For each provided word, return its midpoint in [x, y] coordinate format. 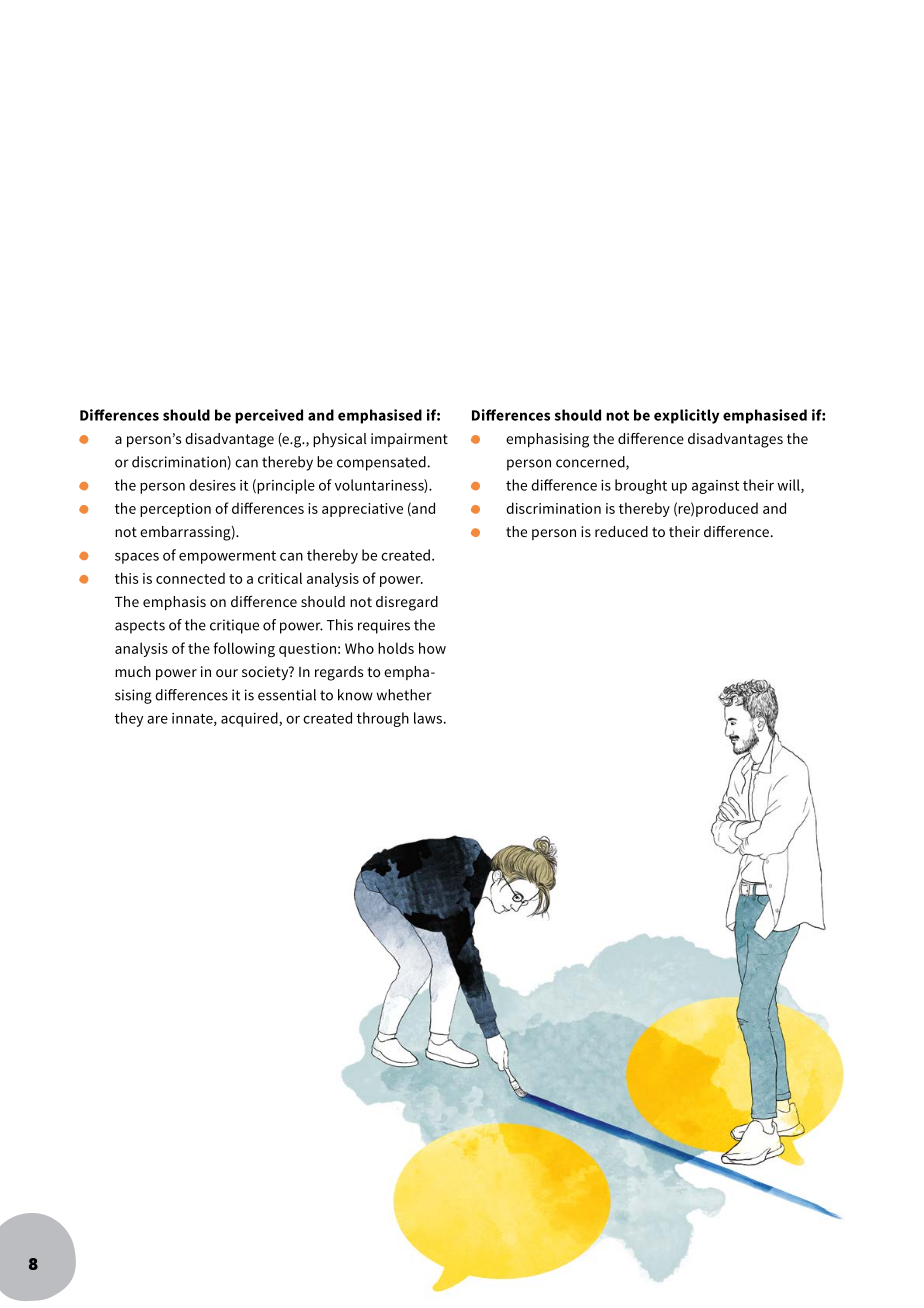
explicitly [686, 416]
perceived [269, 416]
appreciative [362, 510]
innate [193, 719]
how [432, 648]
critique [234, 626]
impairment [409, 440]
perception [175, 510]
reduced [621, 531]
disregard [407, 603]
